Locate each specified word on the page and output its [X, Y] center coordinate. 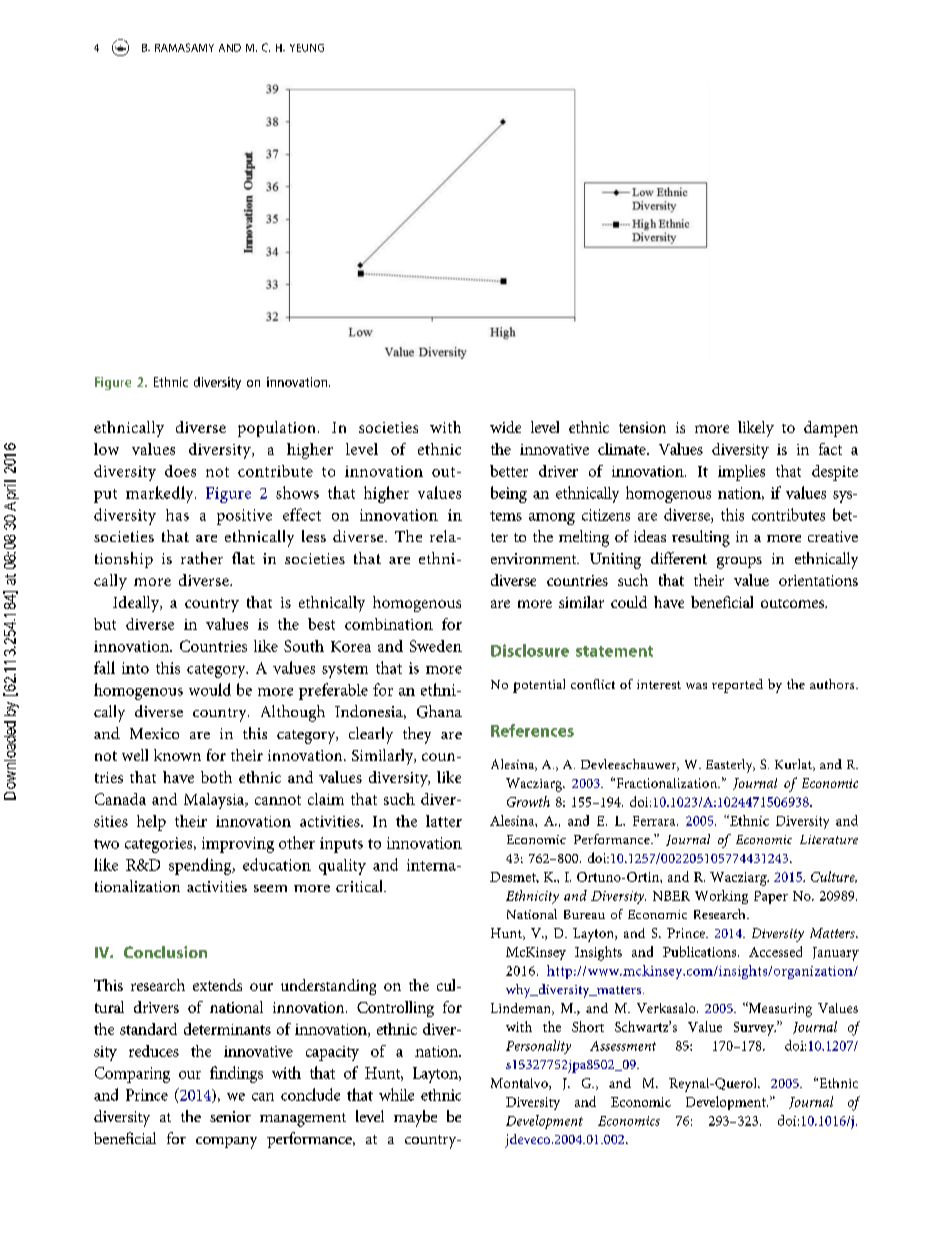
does [180, 471]
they [417, 735]
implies [741, 473]
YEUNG [307, 48]
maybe [415, 1118]
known [177, 755]
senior [230, 1116]
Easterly [730, 766]
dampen [831, 429]
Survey [755, 1029]
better [509, 471]
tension [642, 427]
